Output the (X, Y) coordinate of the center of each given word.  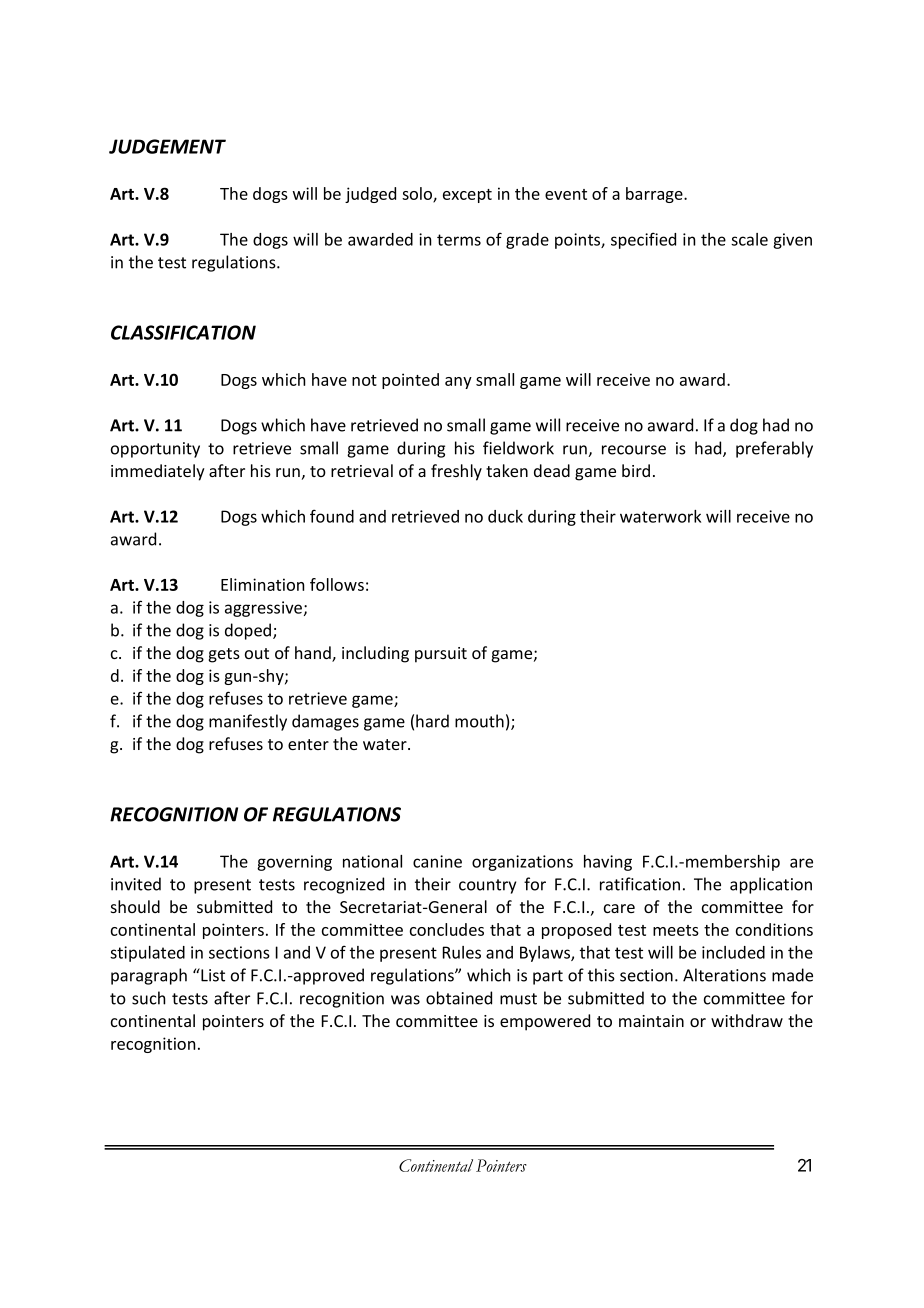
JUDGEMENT (167, 146)
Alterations (724, 975)
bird (636, 470)
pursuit (441, 655)
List (212, 975)
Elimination (263, 584)
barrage (655, 195)
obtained (459, 998)
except (467, 196)
